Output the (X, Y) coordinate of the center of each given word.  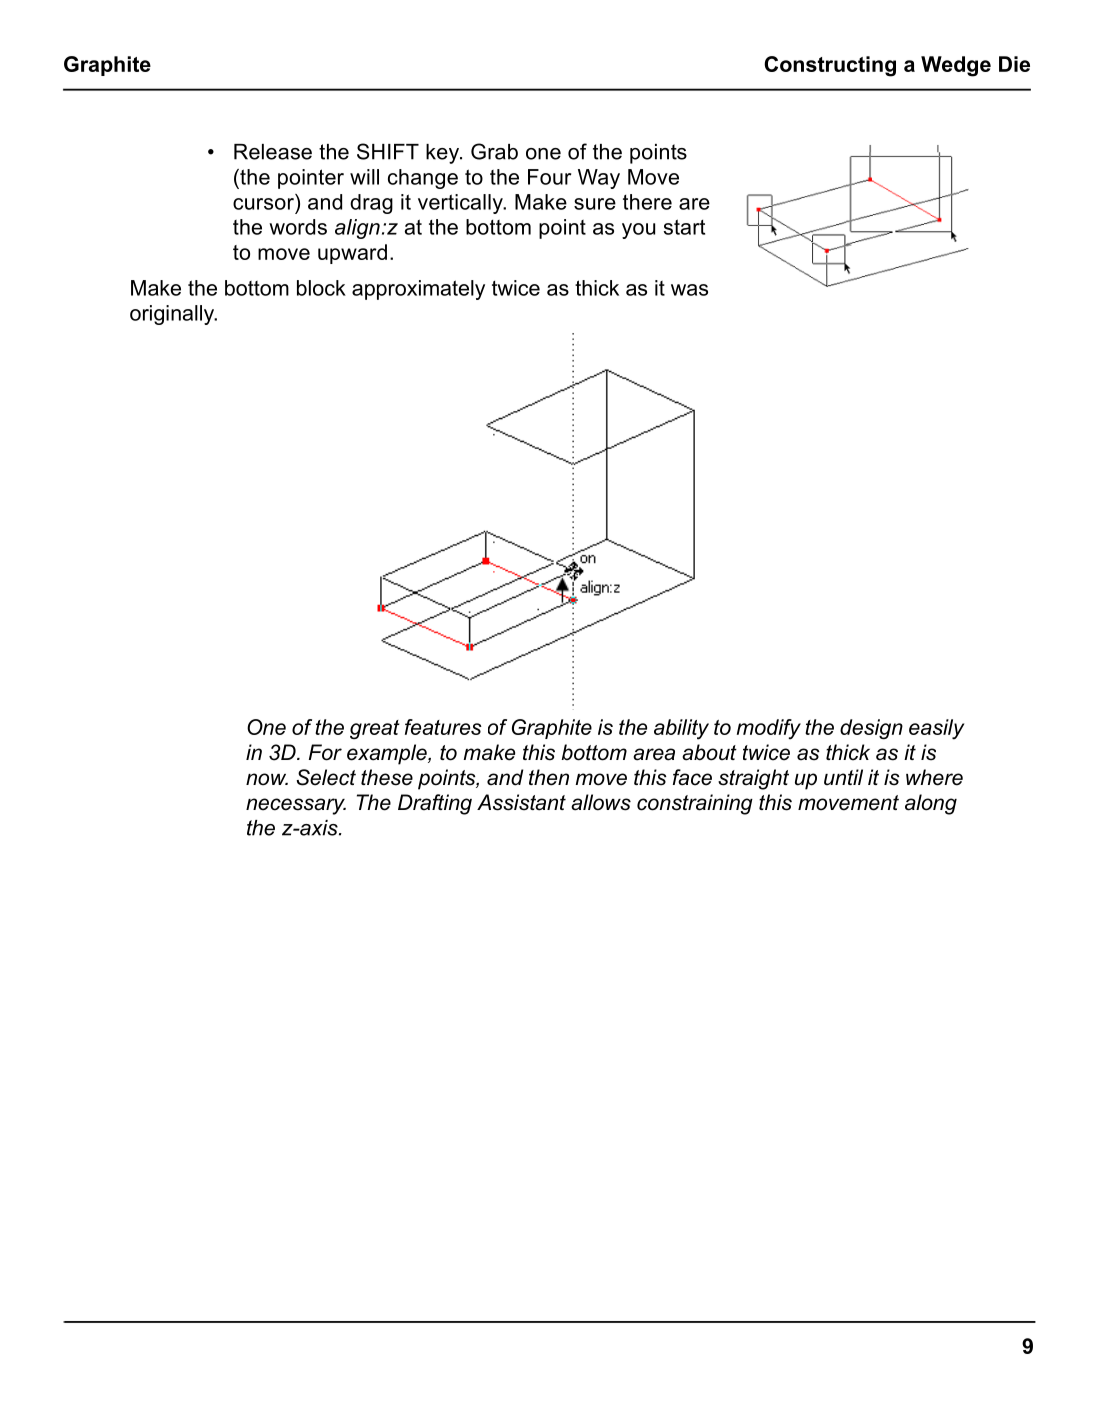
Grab (494, 151)
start (684, 227)
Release (273, 152)
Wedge (956, 66)
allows (601, 802)
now (267, 779)
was (689, 290)
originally (173, 315)
